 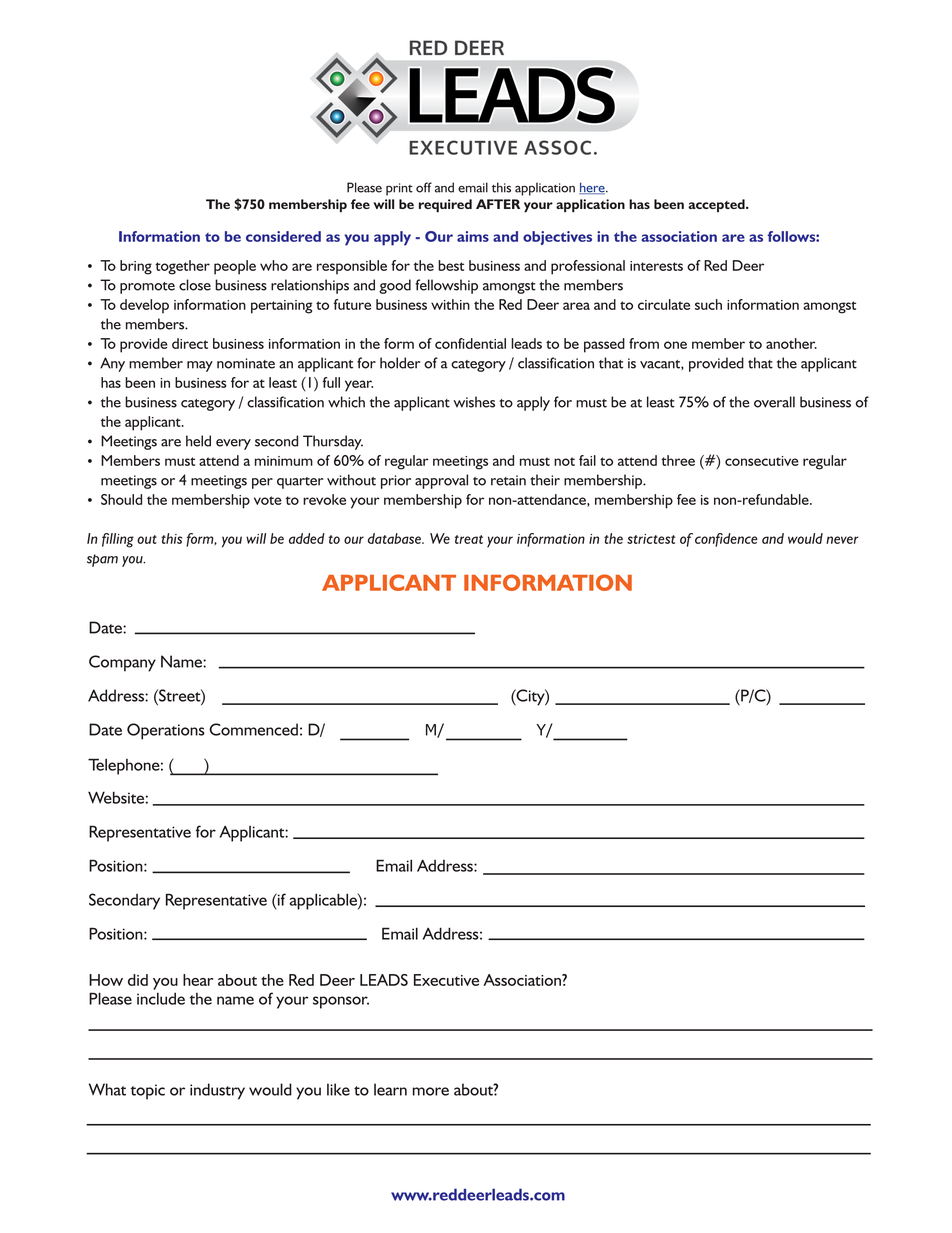 What do you see at coordinates (182, 267) in the image?
I see `together` at bounding box center [182, 267].
